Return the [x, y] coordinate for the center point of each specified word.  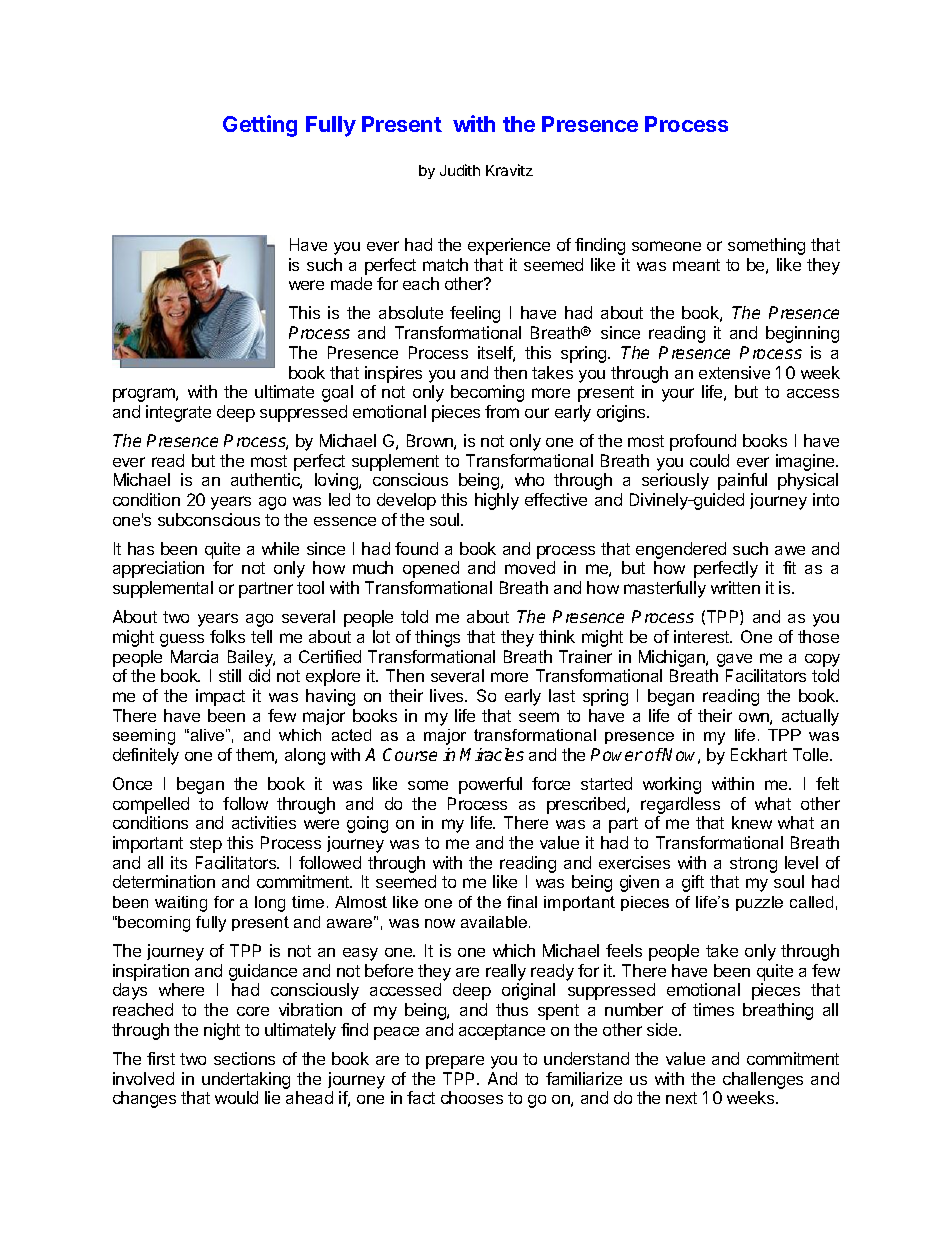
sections [244, 1058]
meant [696, 265]
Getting [260, 126]
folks [227, 636]
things [437, 638]
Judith [460, 170]
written [735, 587]
